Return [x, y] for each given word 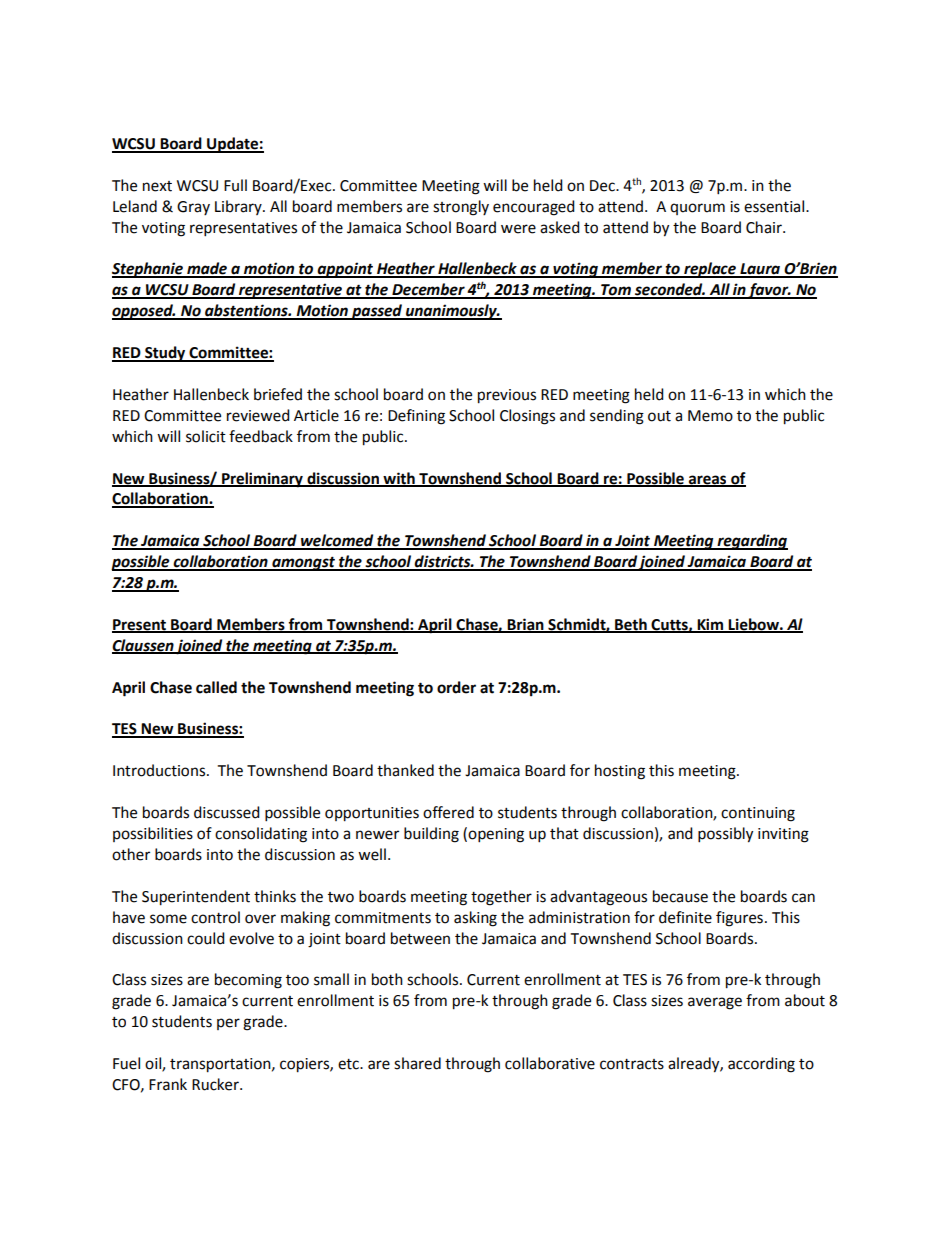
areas [708, 480]
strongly [461, 208]
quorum [697, 209]
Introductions [159, 770]
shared [417, 1063]
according [761, 1065]
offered [448, 812]
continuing [758, 814]
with [399, 479]
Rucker [216, 1084]
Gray [193, 208]
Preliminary [262, 480]
